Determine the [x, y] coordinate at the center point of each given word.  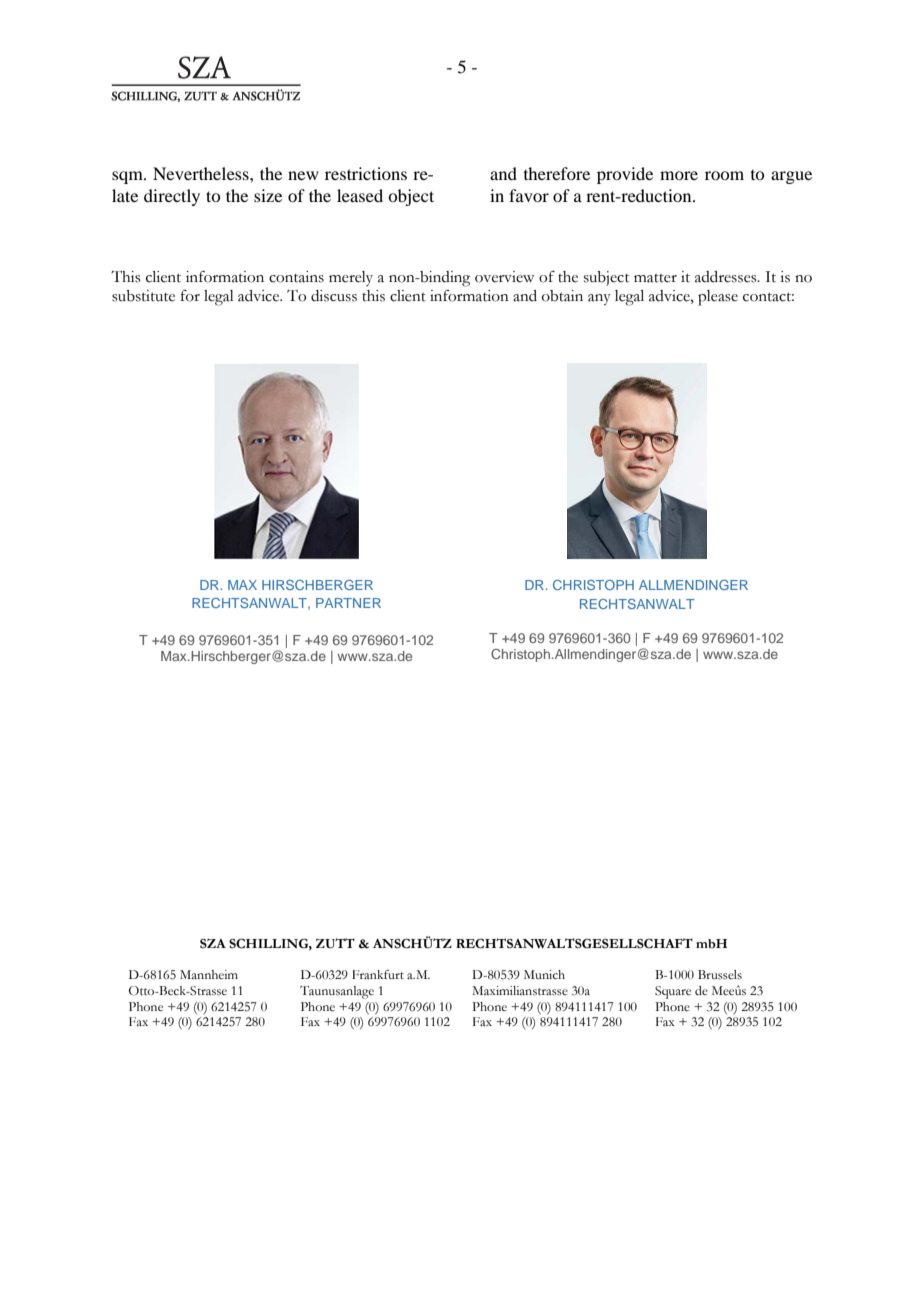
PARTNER [348, 603]
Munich [544, 975]
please [718, 298]
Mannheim [209, 975]
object [411, 197]
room [724, 175]
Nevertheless [202, 173]
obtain [562, 296]
